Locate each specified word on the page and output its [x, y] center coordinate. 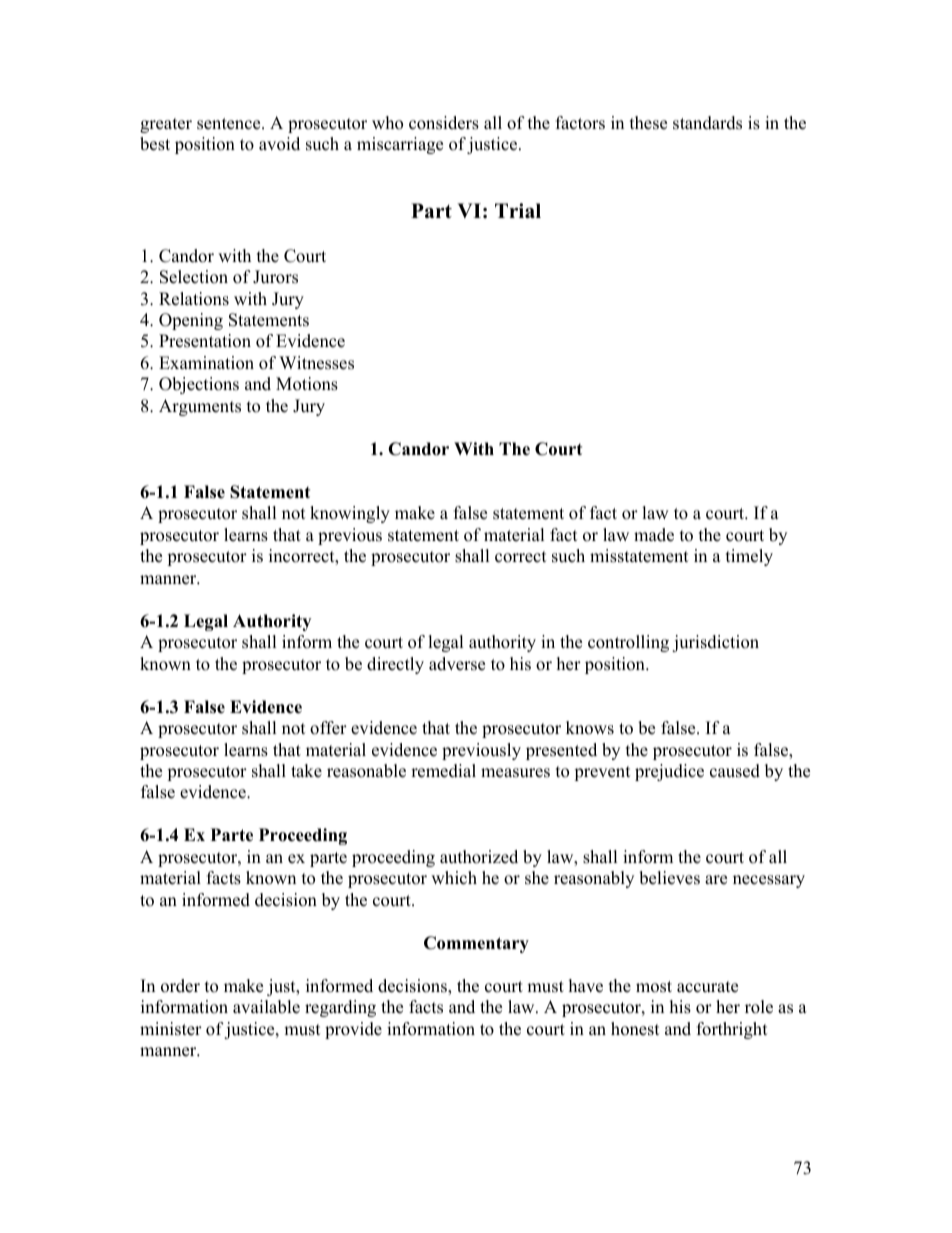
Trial [518, 210]
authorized [479, 857]
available [266, 1007]
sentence [230, 124]
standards [707, 123]
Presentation [205, 341]
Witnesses [316, 363]
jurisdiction [715, 643]
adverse [457, 664]
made [654, 535]
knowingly [350, 514]
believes [669, 878]
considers [444, 123]
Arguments [200, 407]
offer [328, 728]
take [306, 771]
